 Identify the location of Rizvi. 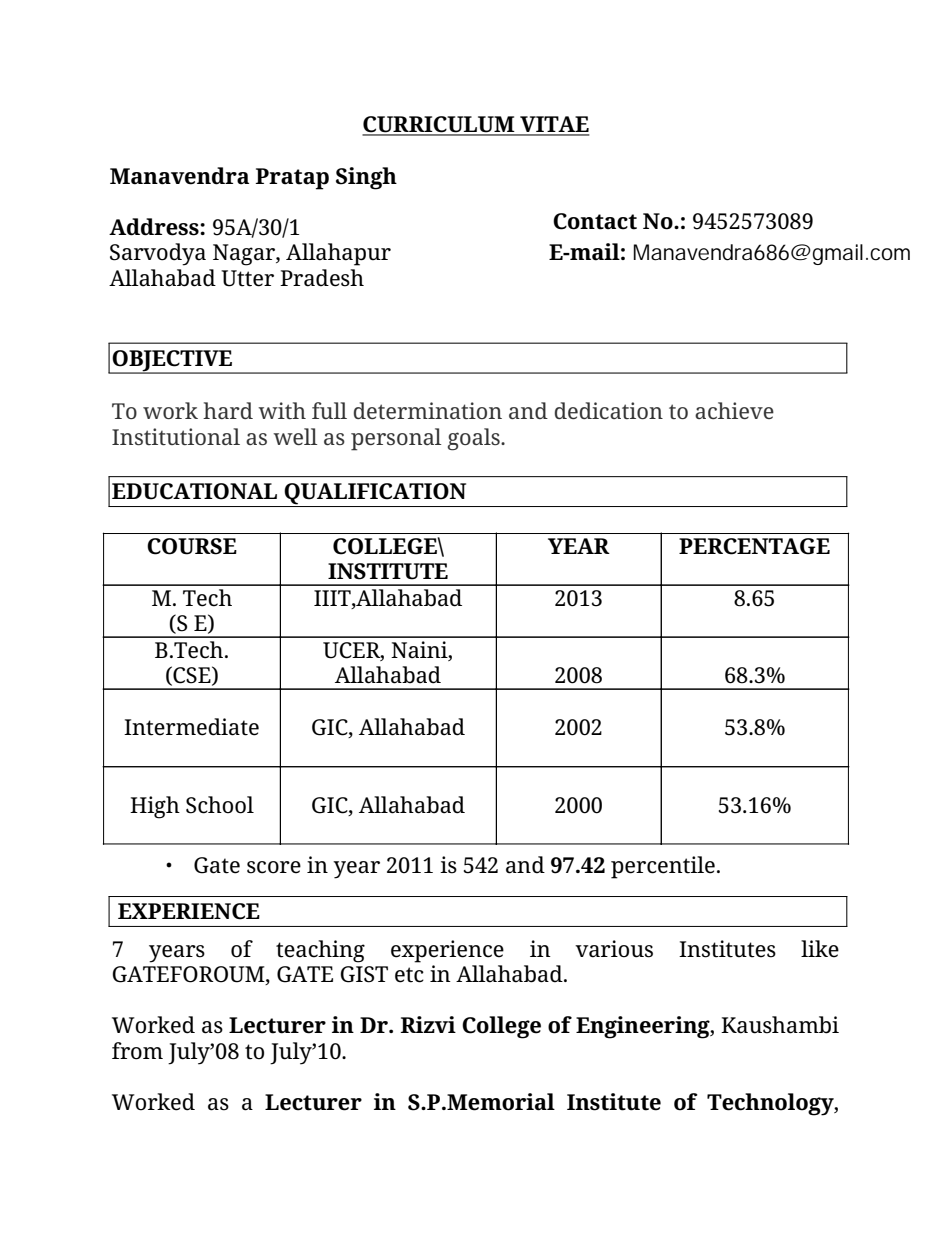
(428, 1024).
